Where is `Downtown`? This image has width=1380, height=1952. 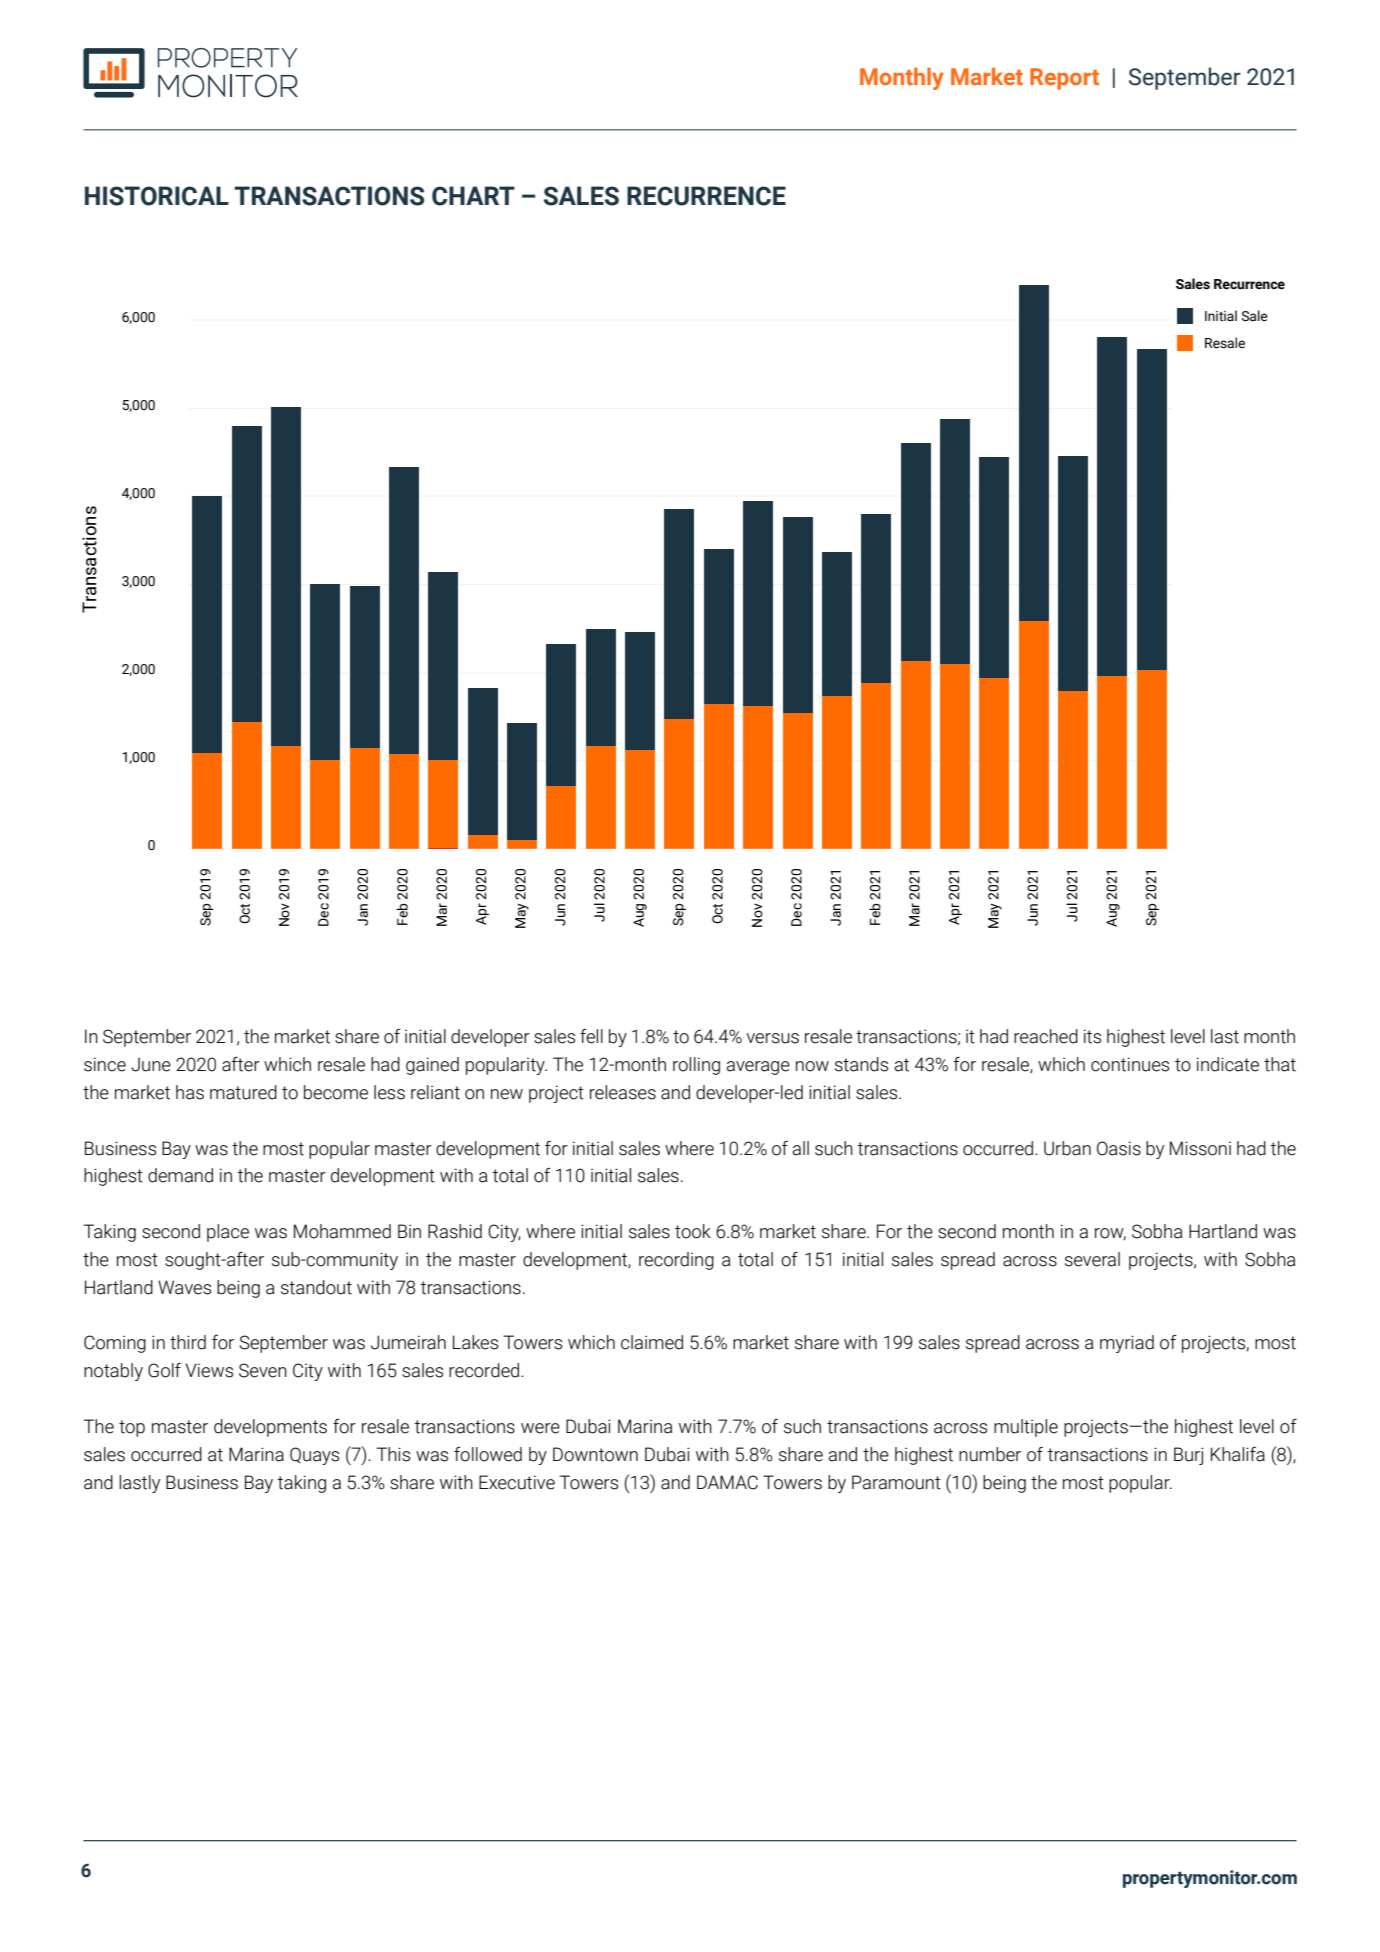 Downtown is located at coordinates (595, 1454).
